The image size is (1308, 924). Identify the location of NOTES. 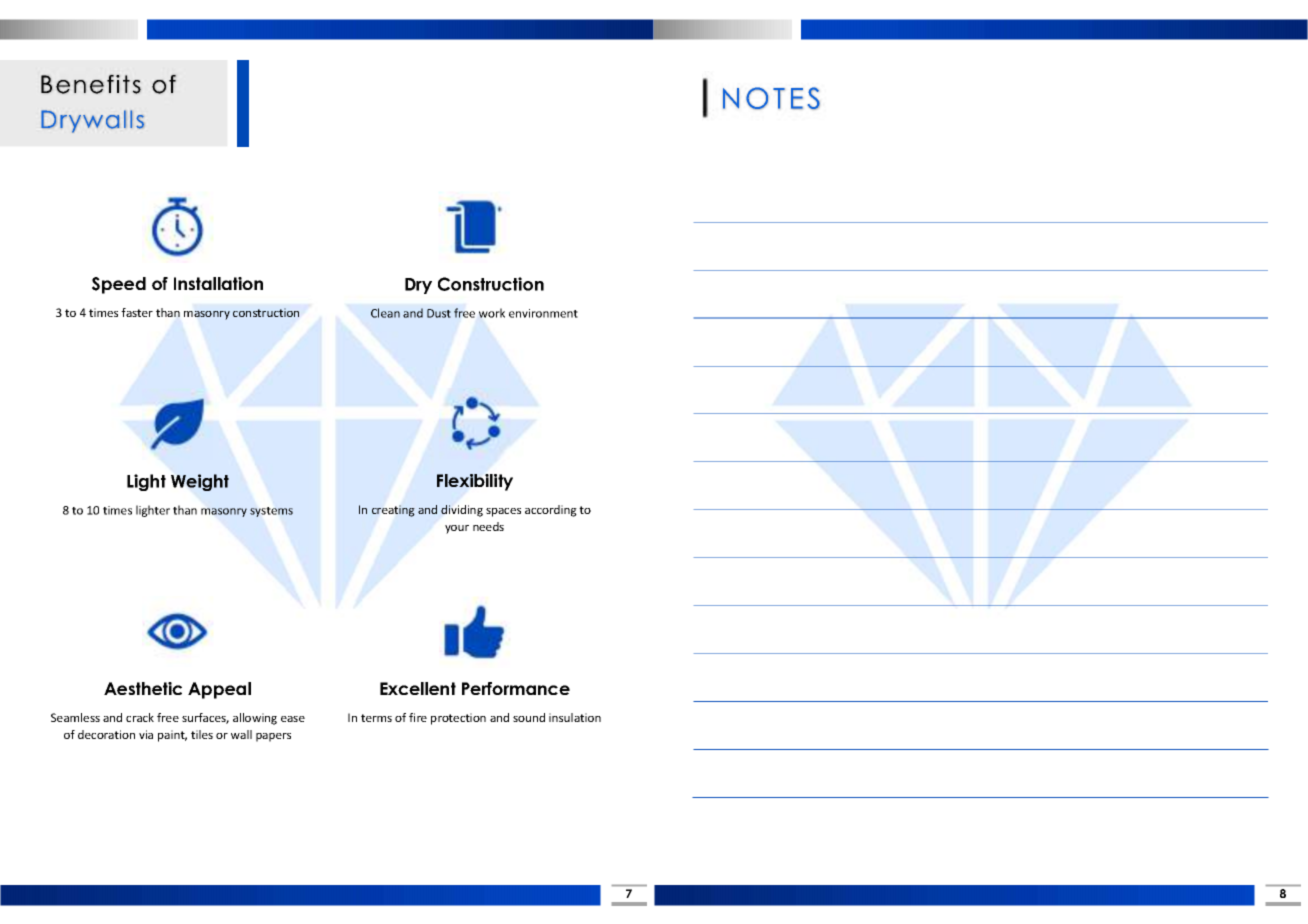
(771, 98).
